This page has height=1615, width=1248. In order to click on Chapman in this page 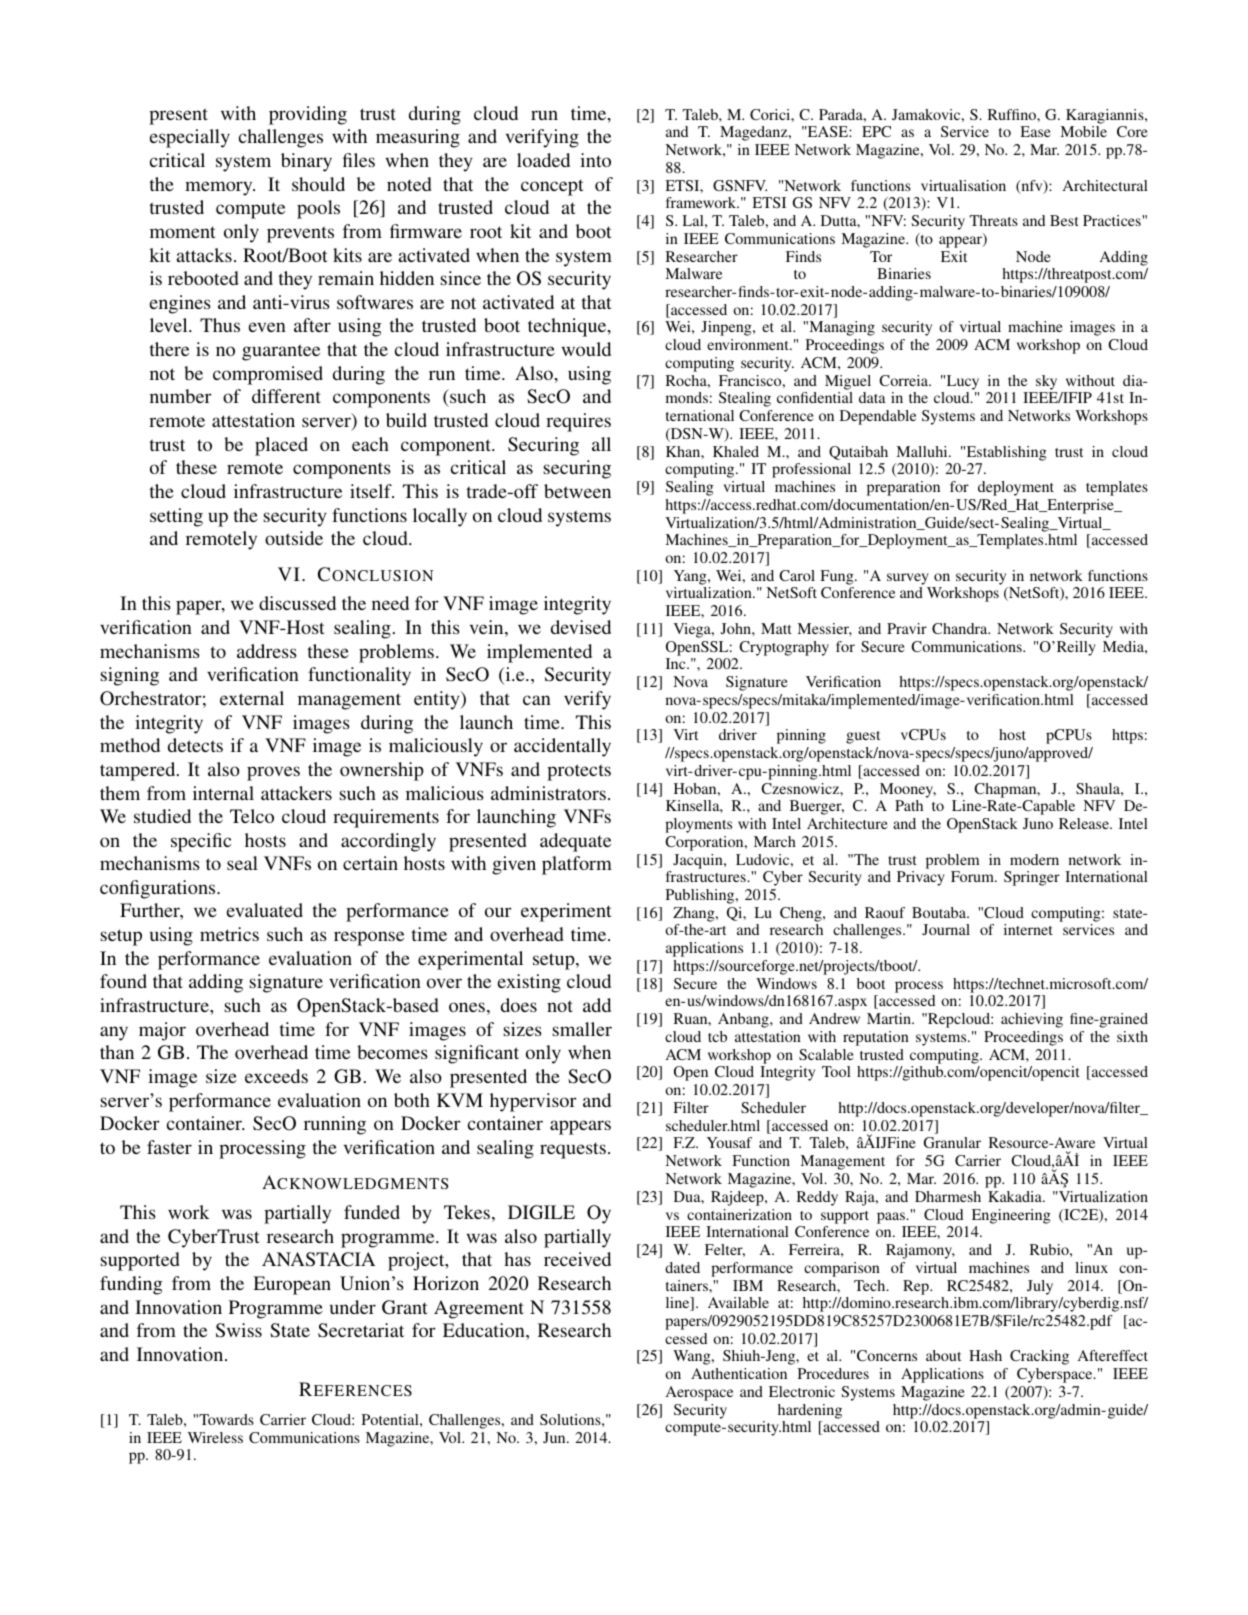, I will do `click(1006, 790)`.
